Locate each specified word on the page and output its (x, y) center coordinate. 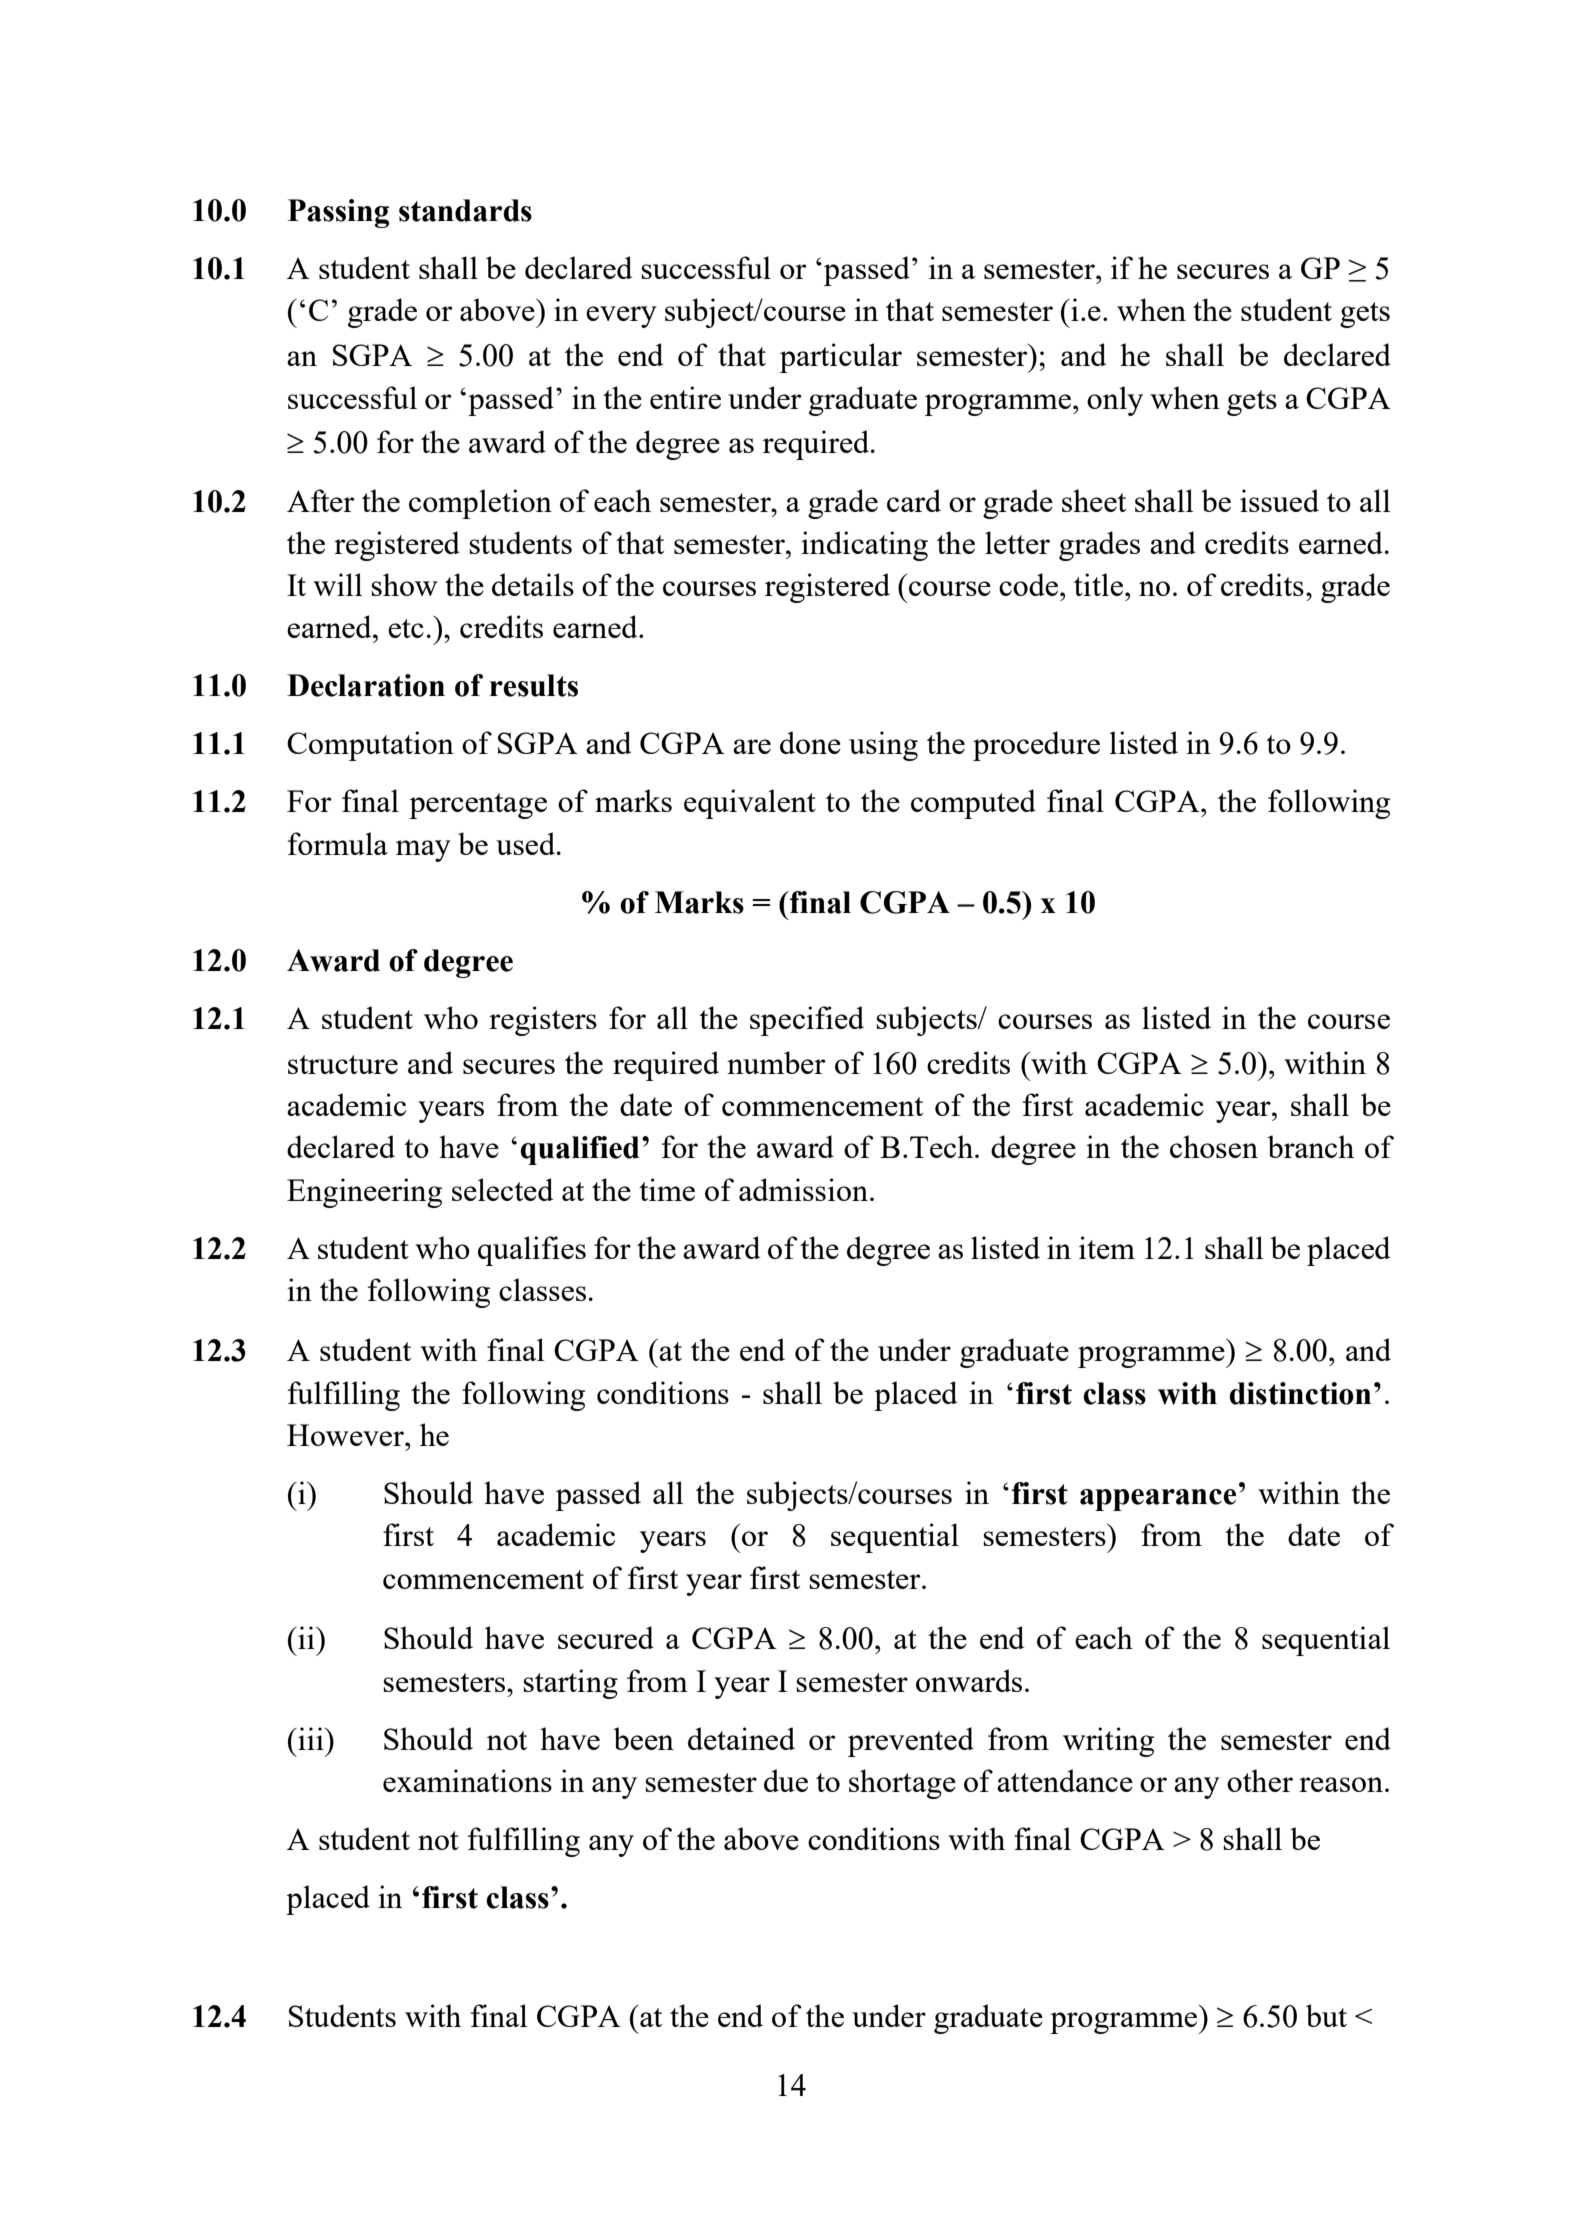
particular (841, 358)
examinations (467, 1780)
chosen (1214, 1146)
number (776, 1062)
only (1115, 401)
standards (465, 210)
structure (343, 1064)
